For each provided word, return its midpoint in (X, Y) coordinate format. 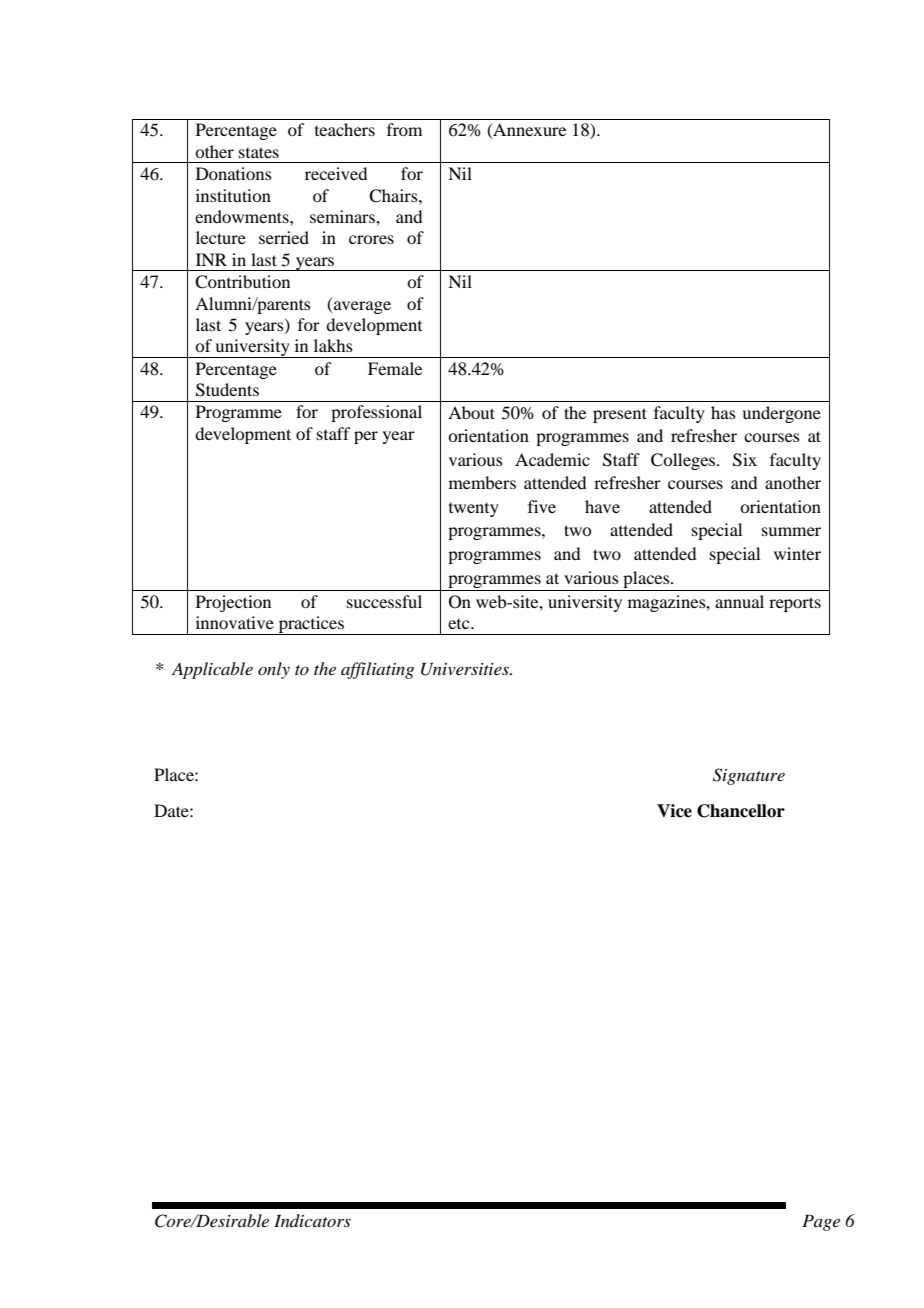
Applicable (212, 670)
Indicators (312, 1220)
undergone (781, 414)
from (404, 129)
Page (821, 1222)
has (723, 412)
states (259, 152)
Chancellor (741, 811)
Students (227, 390)
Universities (466, 669)
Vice (674, 811)
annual (739, 601)
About (471, 412)
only (274, 670)
